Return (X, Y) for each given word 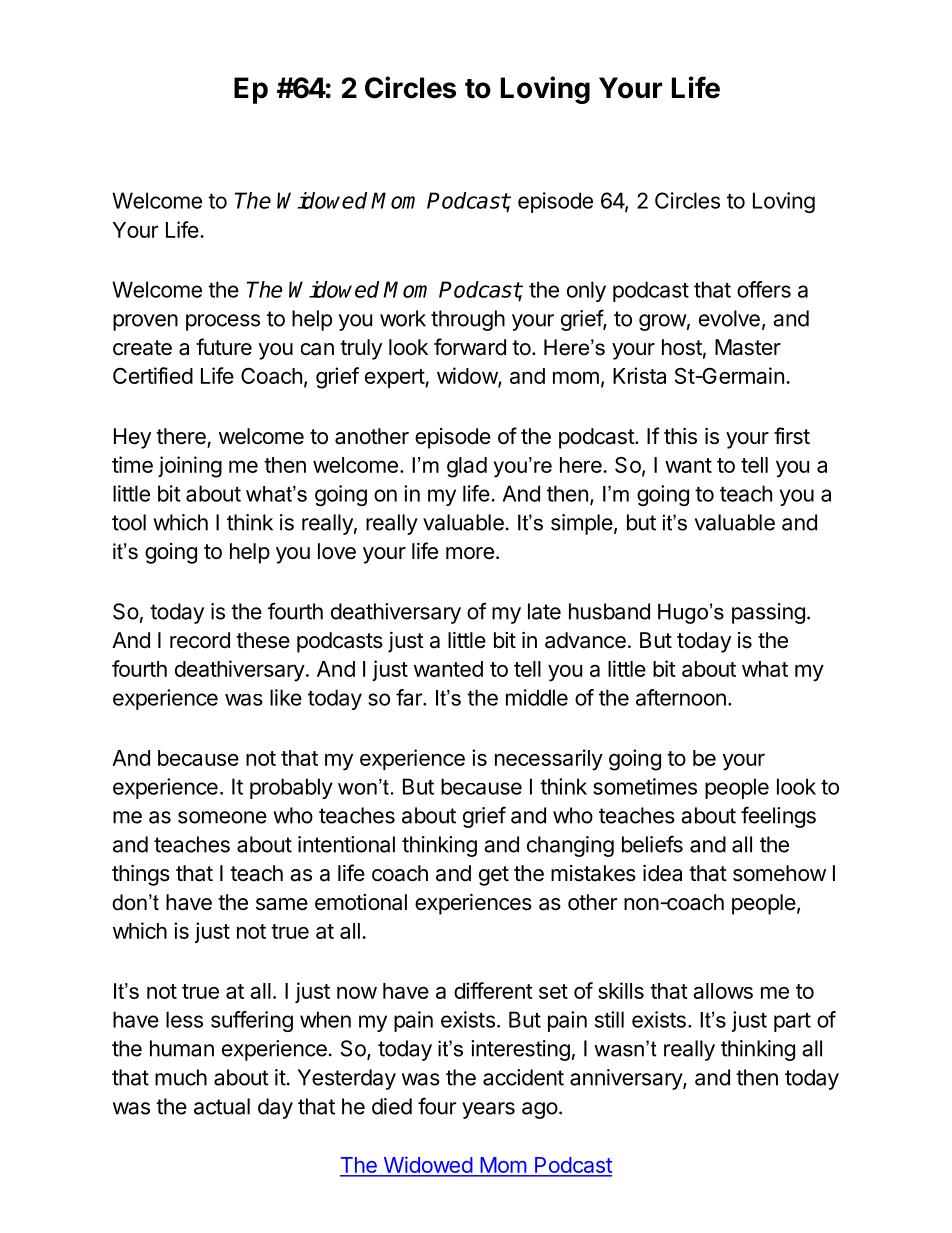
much (181, 1077)
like (286, 697)
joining (190, 467)
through (468, 320)
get (494, 876)
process (223, 322)
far (410, 697)
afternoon (681, 697)
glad (467, 467)
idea (662, 873)
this (680, 436)
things (141, 875)
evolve (729, 318)
